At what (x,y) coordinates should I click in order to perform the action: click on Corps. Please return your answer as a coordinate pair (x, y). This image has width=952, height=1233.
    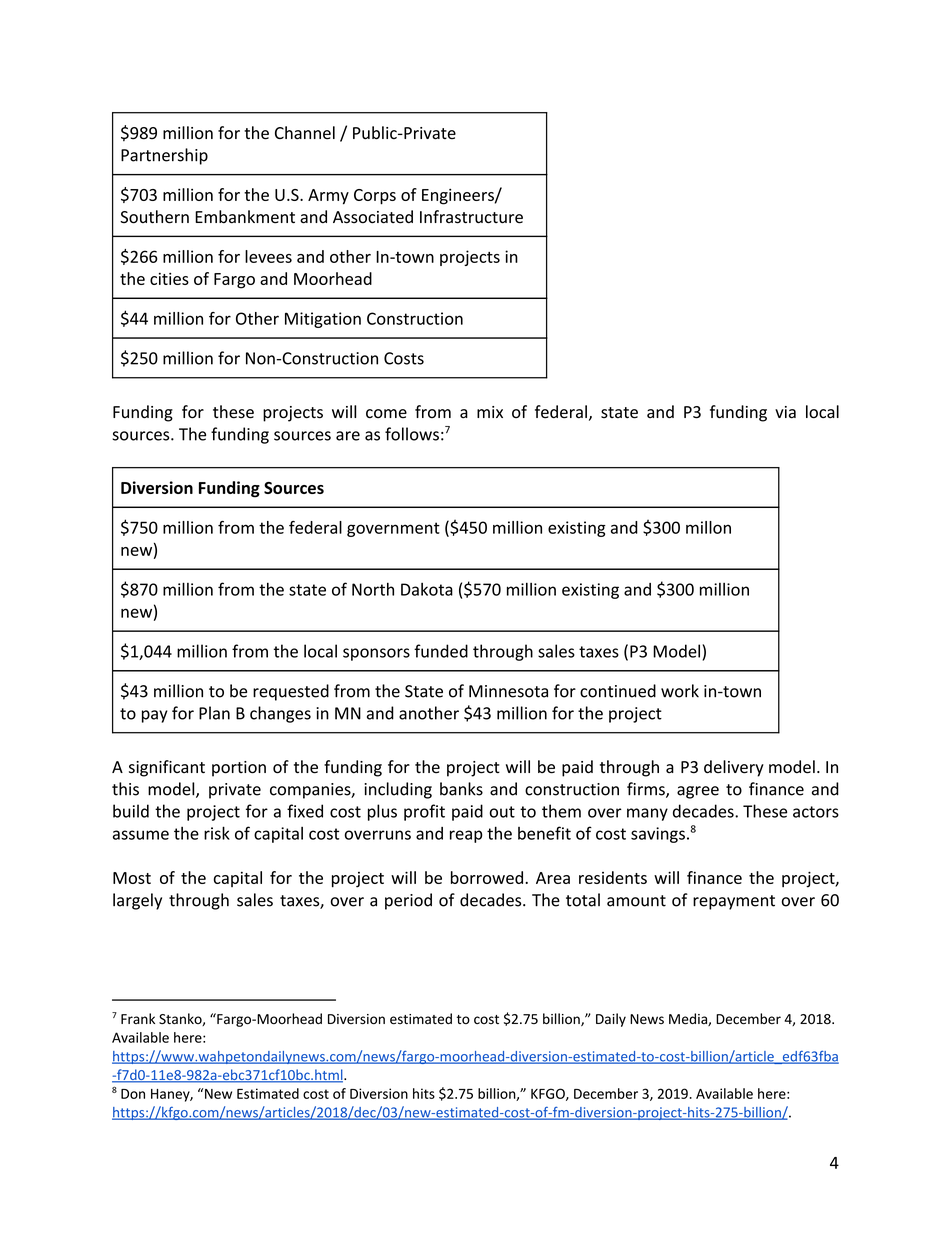
    Looking at the image, I should click on (375, 197).
